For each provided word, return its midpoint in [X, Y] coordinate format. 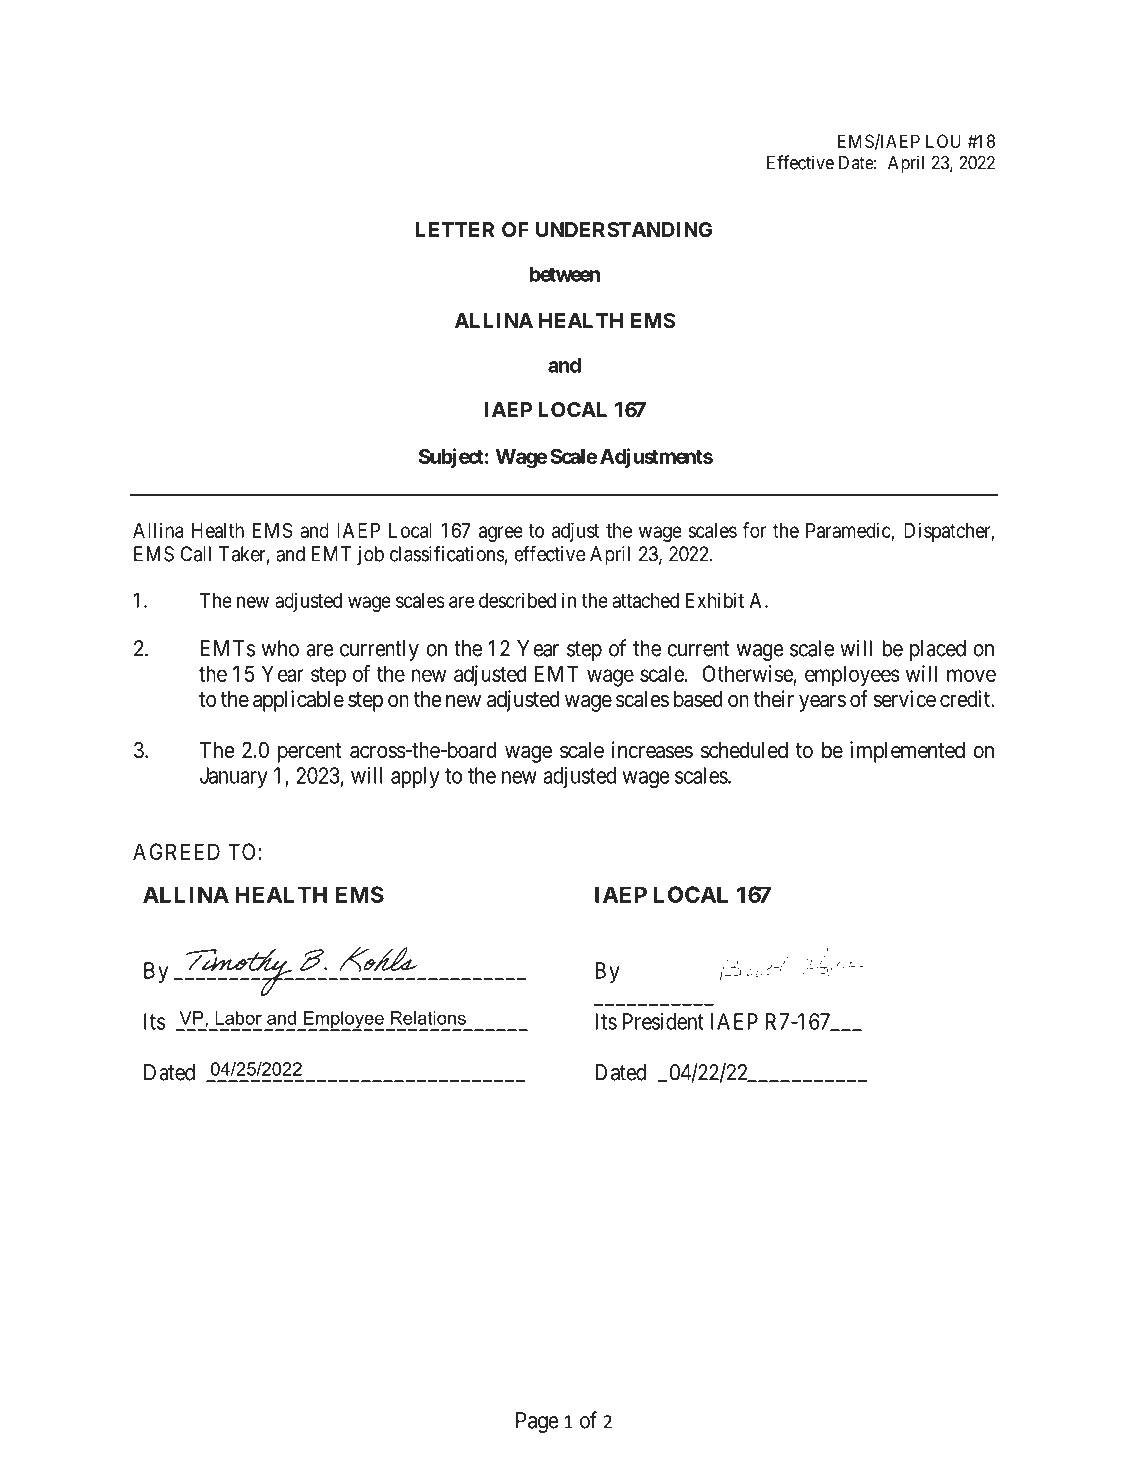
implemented [907, 752]
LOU [943, 141]
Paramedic [849, 531]
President [663, 1021]
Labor [238, 1018]
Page [537, 1422]
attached [645, 600]
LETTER [454, 229]
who [280, 648]
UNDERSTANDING [624, 229]
